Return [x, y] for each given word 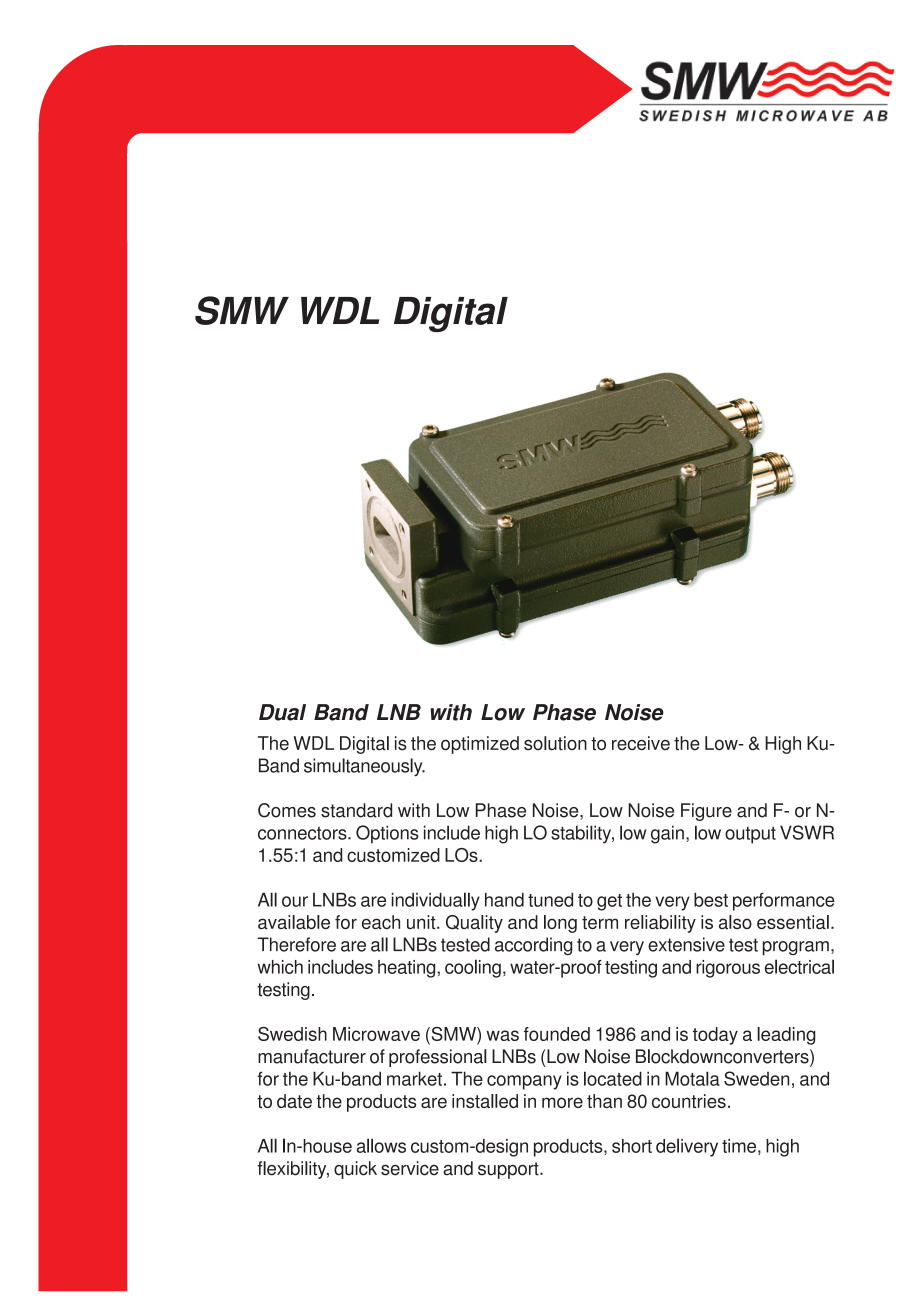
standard [356, 810]
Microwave [376, 1034]
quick [355, 1170]
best [711, 900]
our [295, 901]
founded [557, 1034]
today [715, 1036]
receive [641, 743]
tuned [550, 900]
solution [555, 743]
